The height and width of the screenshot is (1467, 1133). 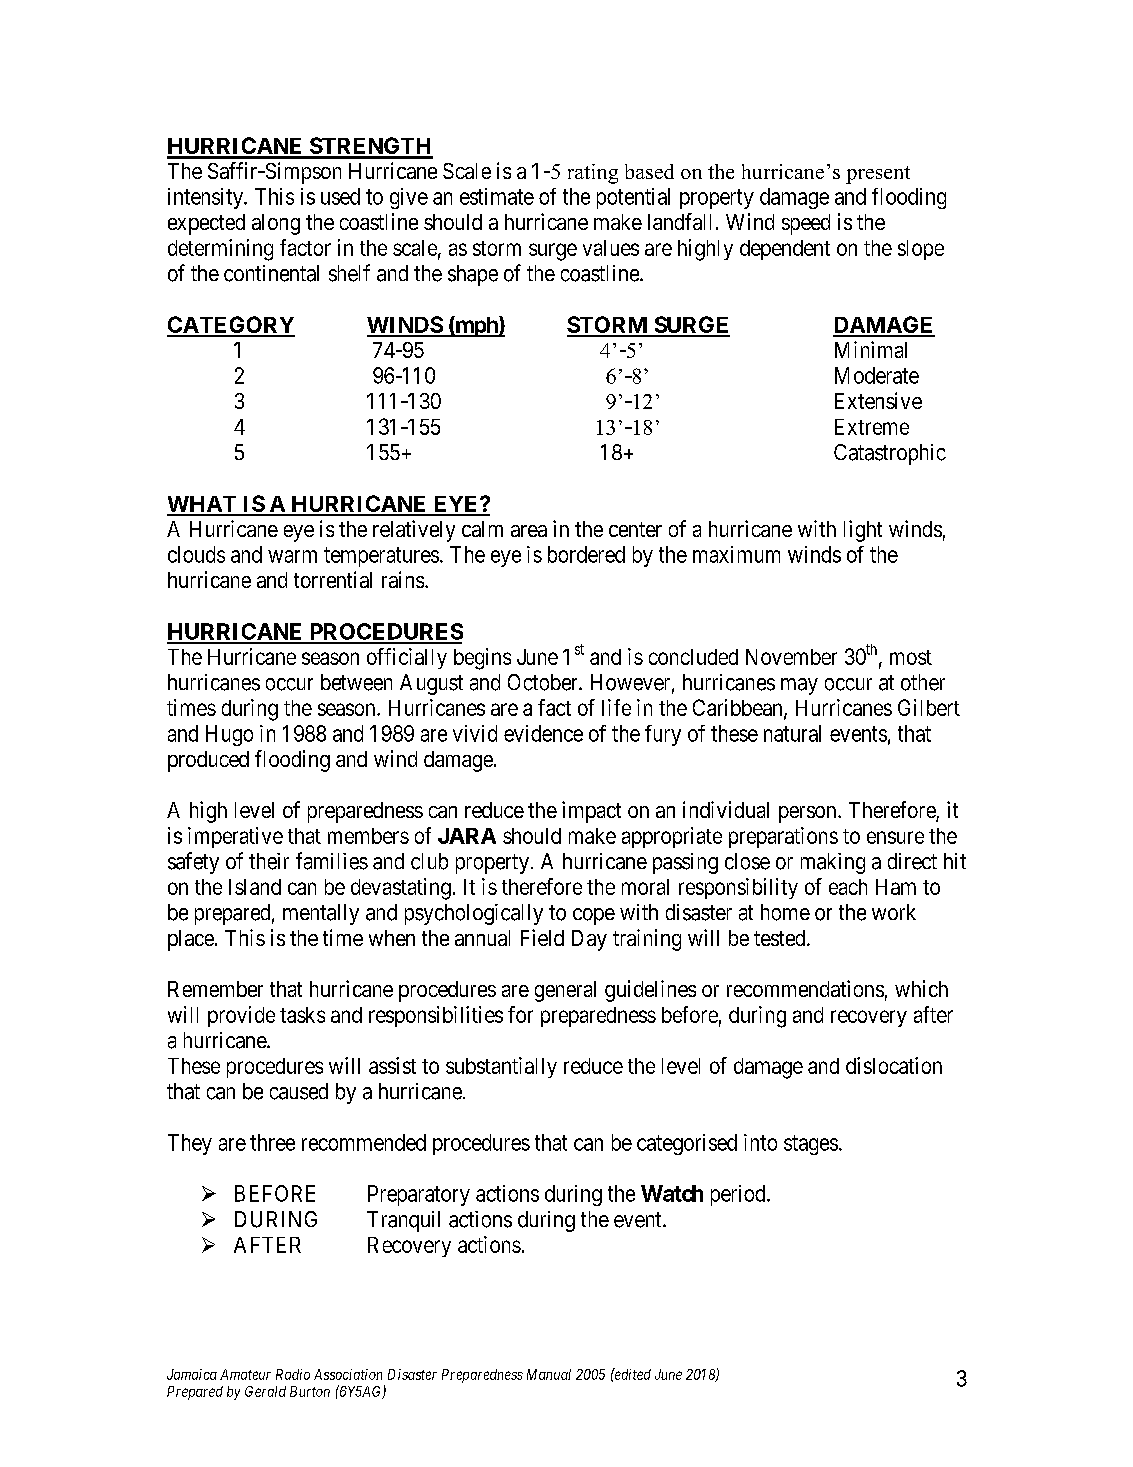 What do you see at coordinates (293, 1374) in the screenshot?
I see `Radio` at bounding box center [293, 1374].
